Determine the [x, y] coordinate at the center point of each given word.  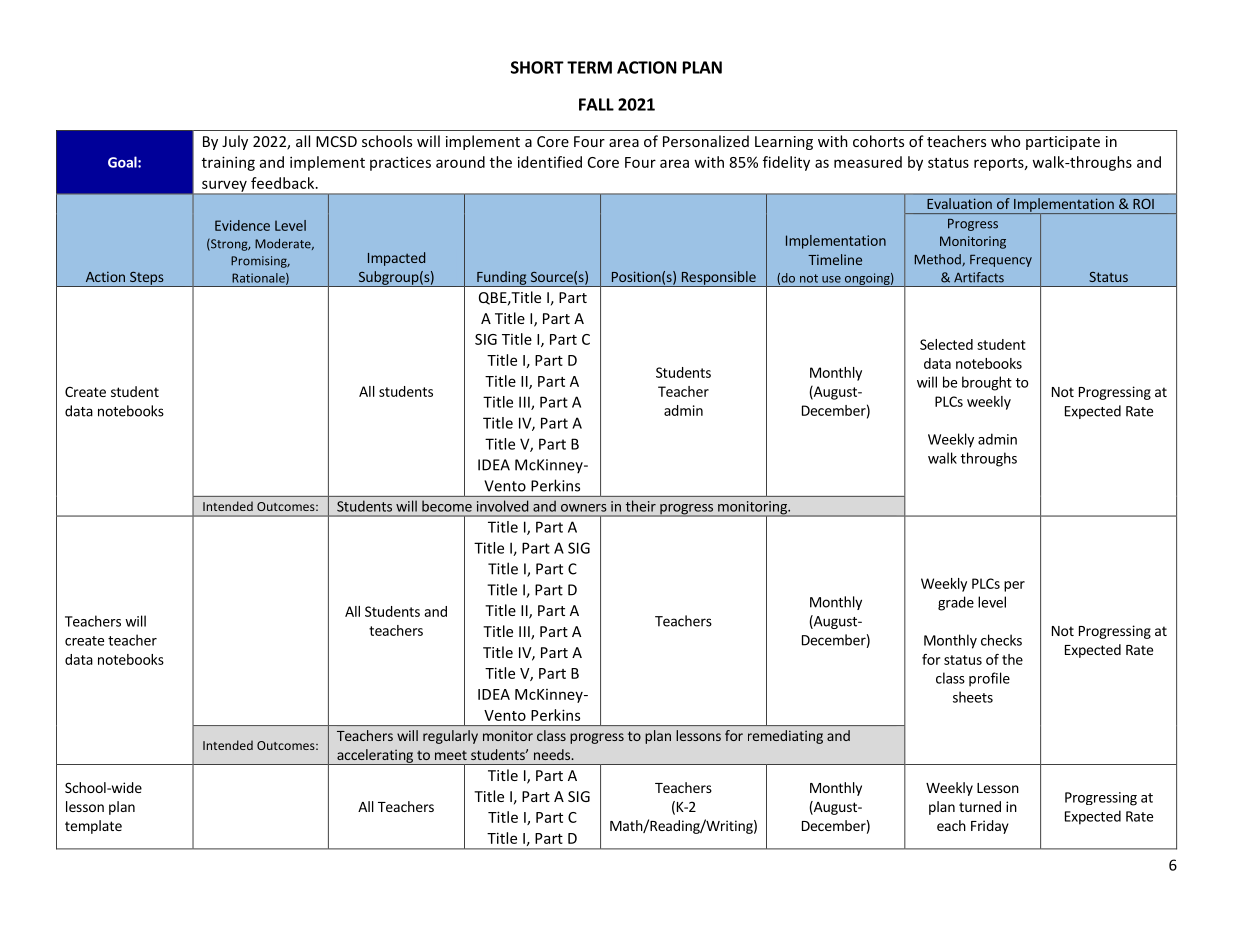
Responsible [718, 279]
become [447, 506]
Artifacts [979, 277]
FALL [596, 104]
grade [956, 603]
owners [584, 508]
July [235, 142]
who [1005, 141]
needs [553, 754]
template [93, 827]
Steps [147, 279]
